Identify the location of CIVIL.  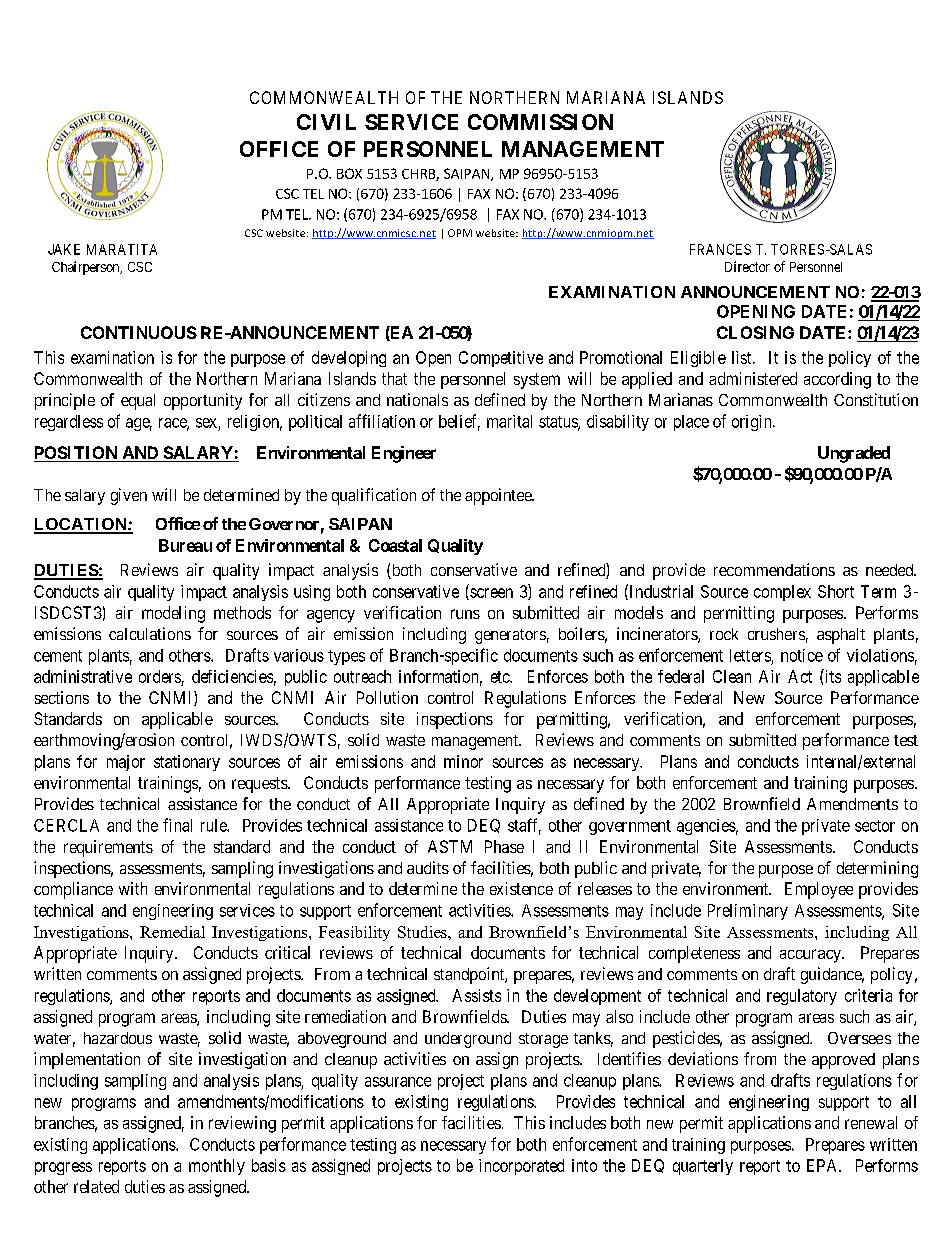
(326, 122).
